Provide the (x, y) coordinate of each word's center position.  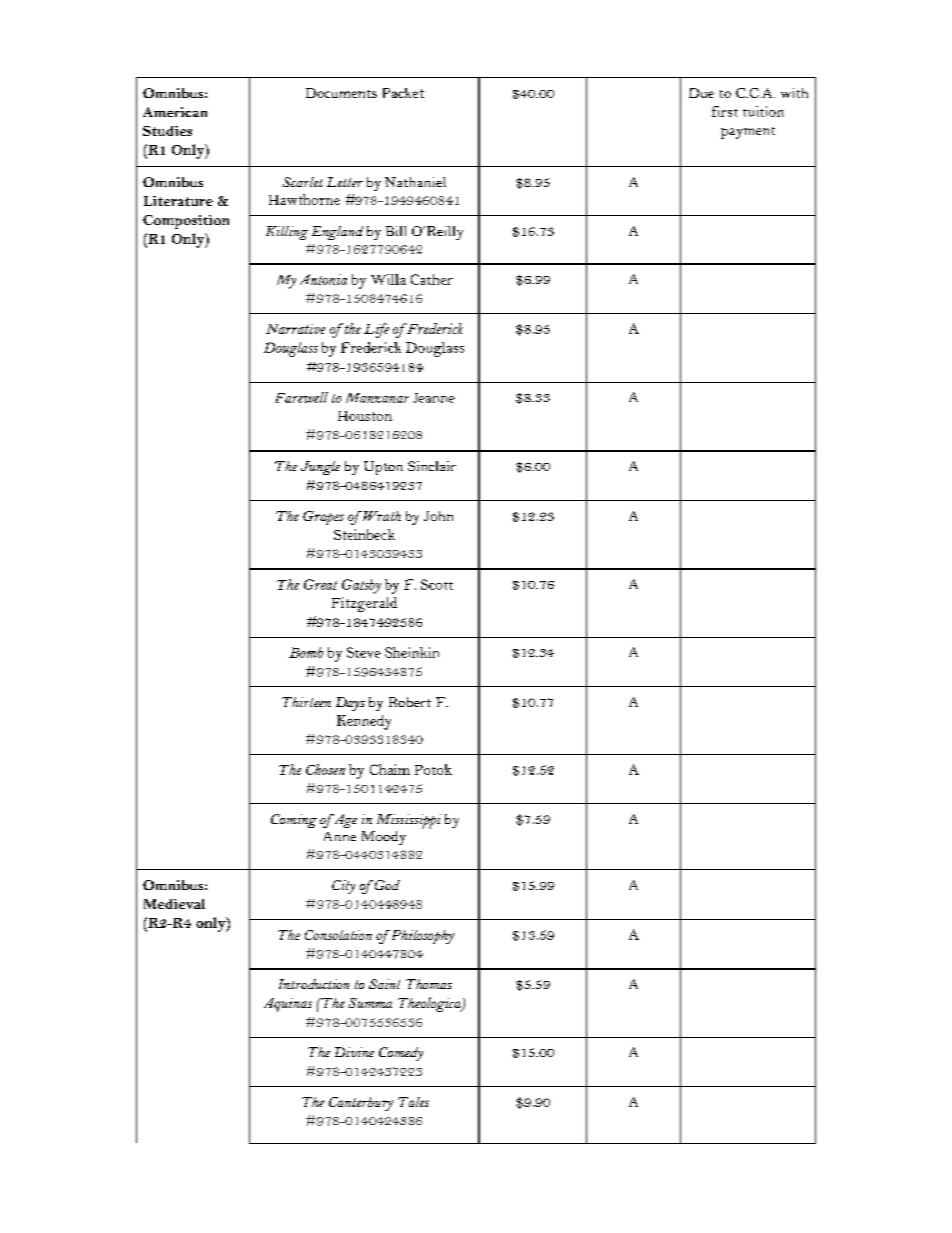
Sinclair (432, 466)
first (725, 111)
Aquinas (288, 1005)
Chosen (325, 769)
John (438, 516)
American (175, 112)
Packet (403, 93)
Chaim (390, 769)
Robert (410, 702)
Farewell (301, 397)
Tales (413, 1102)
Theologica (430, 1004)
